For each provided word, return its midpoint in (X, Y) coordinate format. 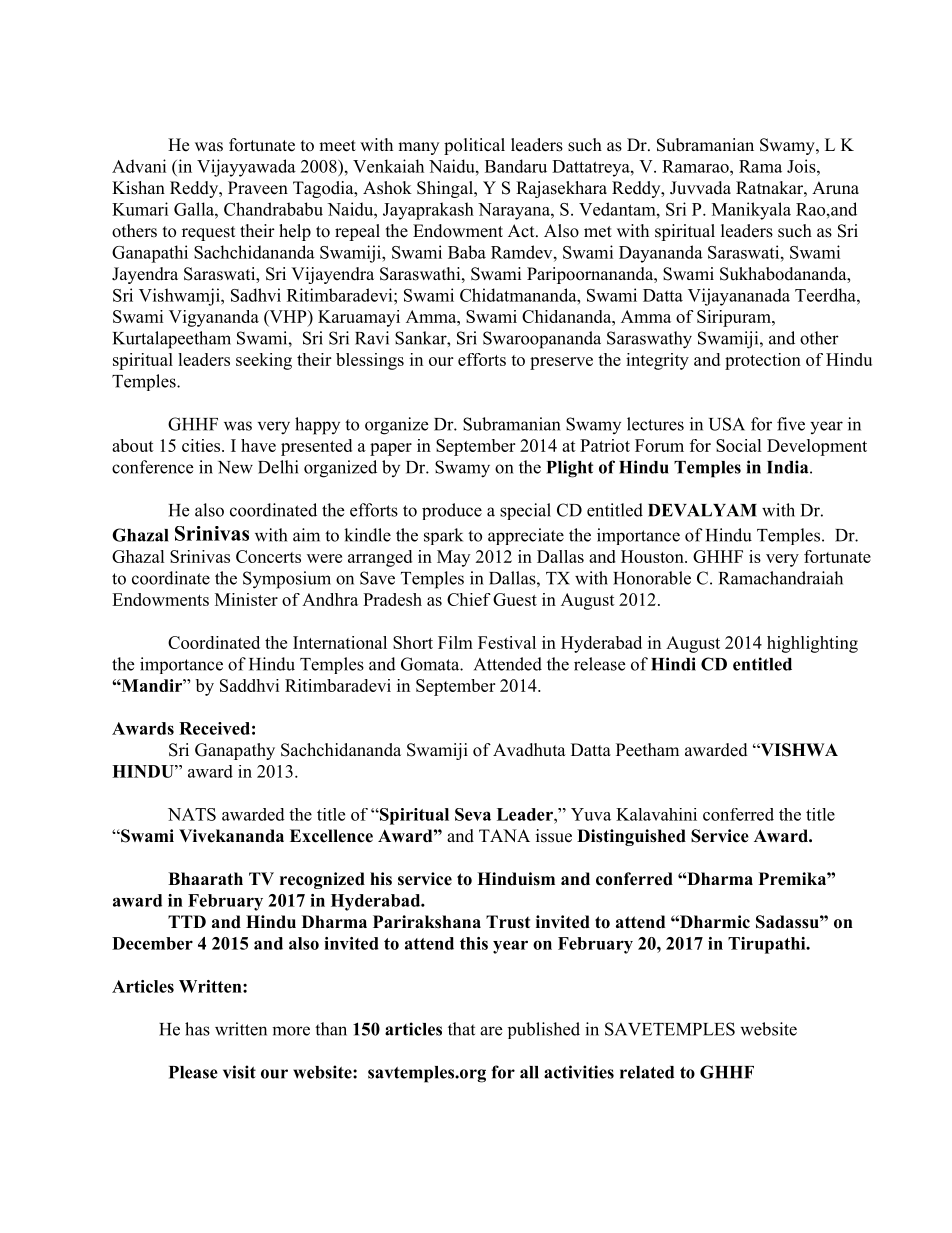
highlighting (812, 644)
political (474, 146)
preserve (561, 363)
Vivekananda (231, 836)
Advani (139, 166)
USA (727, 424)
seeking (264, 361)
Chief (469, 599)
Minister (246, 599)
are (491, 1031)
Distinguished (631, 837)
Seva (473, 814)
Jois (801, 166)
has (197, 1029)
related (647, 1072)
